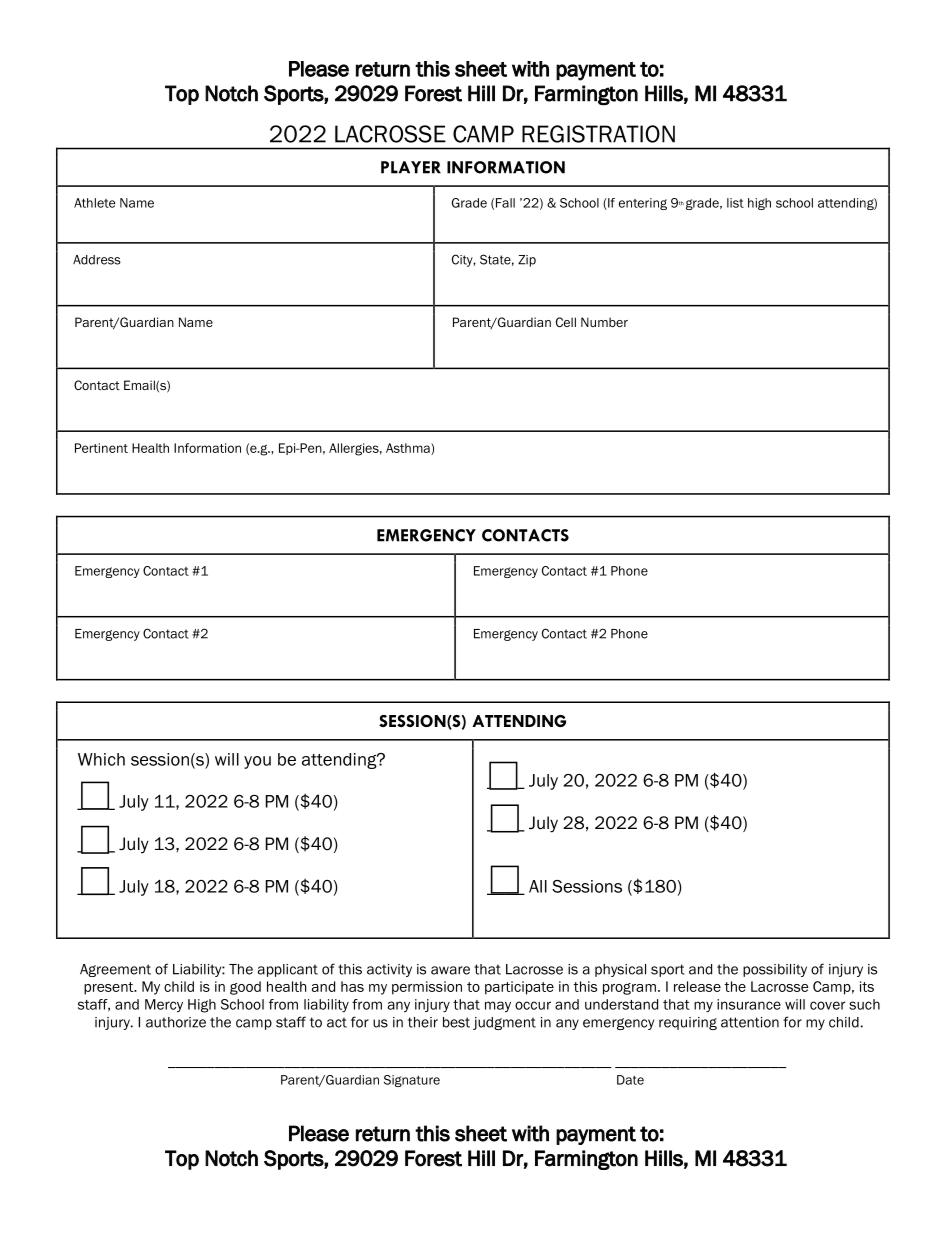 This document has width=952, height=1233. What do you see at coordinates (775, 970) in the document?
I see `possibility` at bounding box center [775, 970].
